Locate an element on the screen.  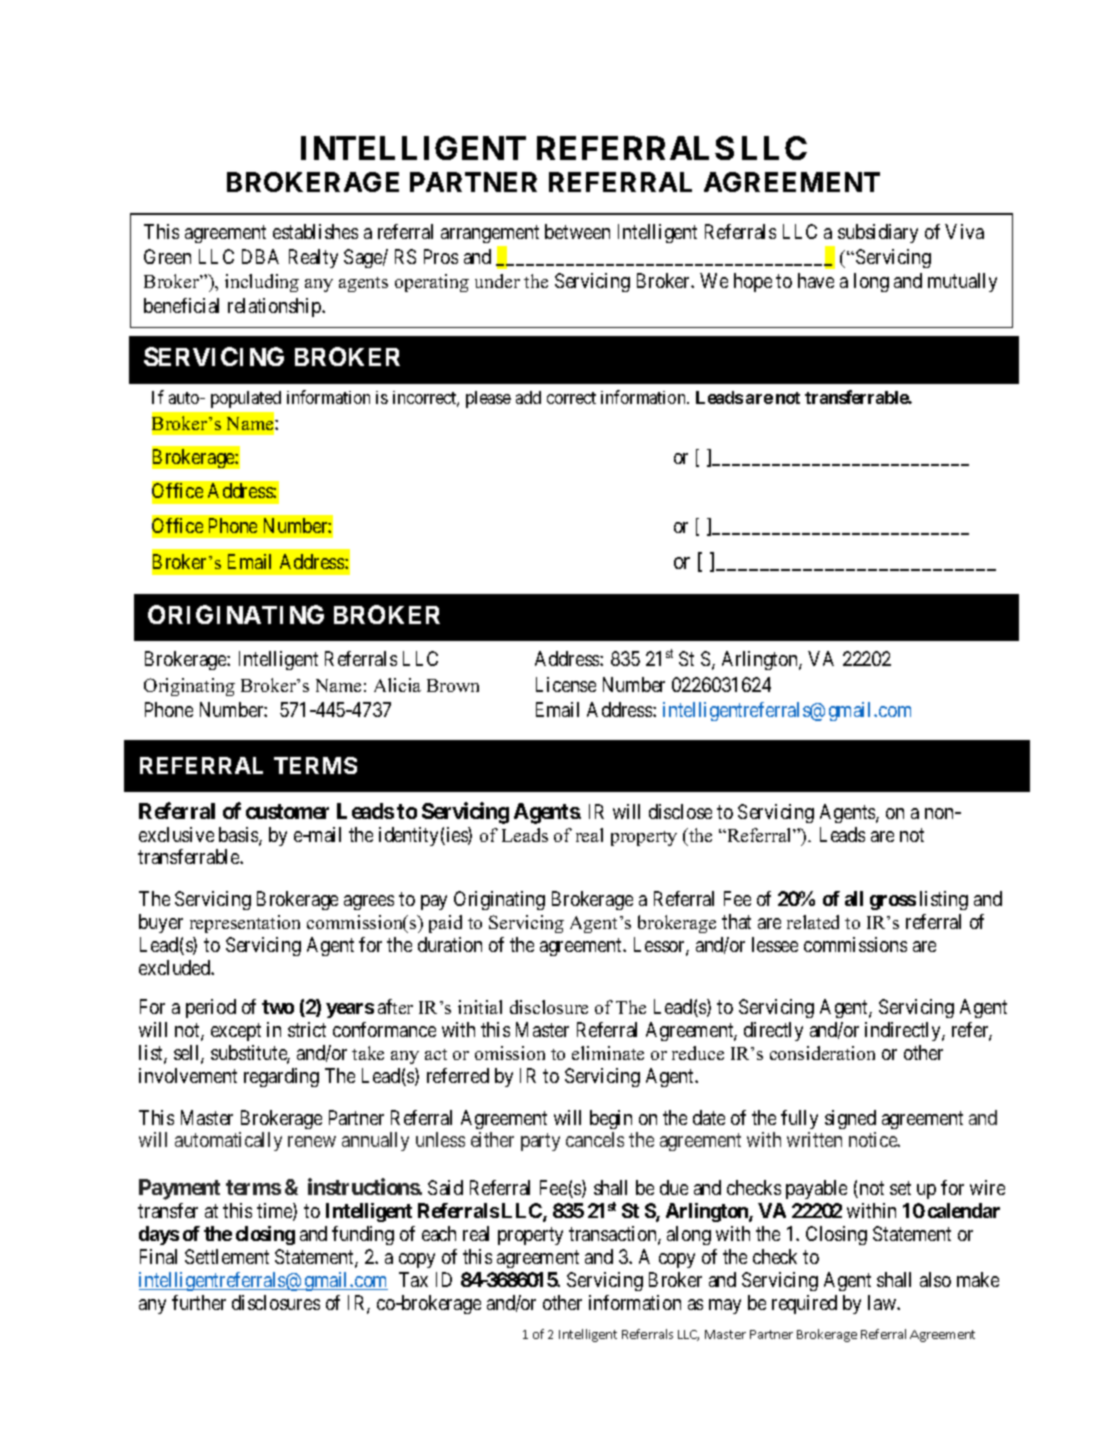
License is located at coordinates (566, 684).
